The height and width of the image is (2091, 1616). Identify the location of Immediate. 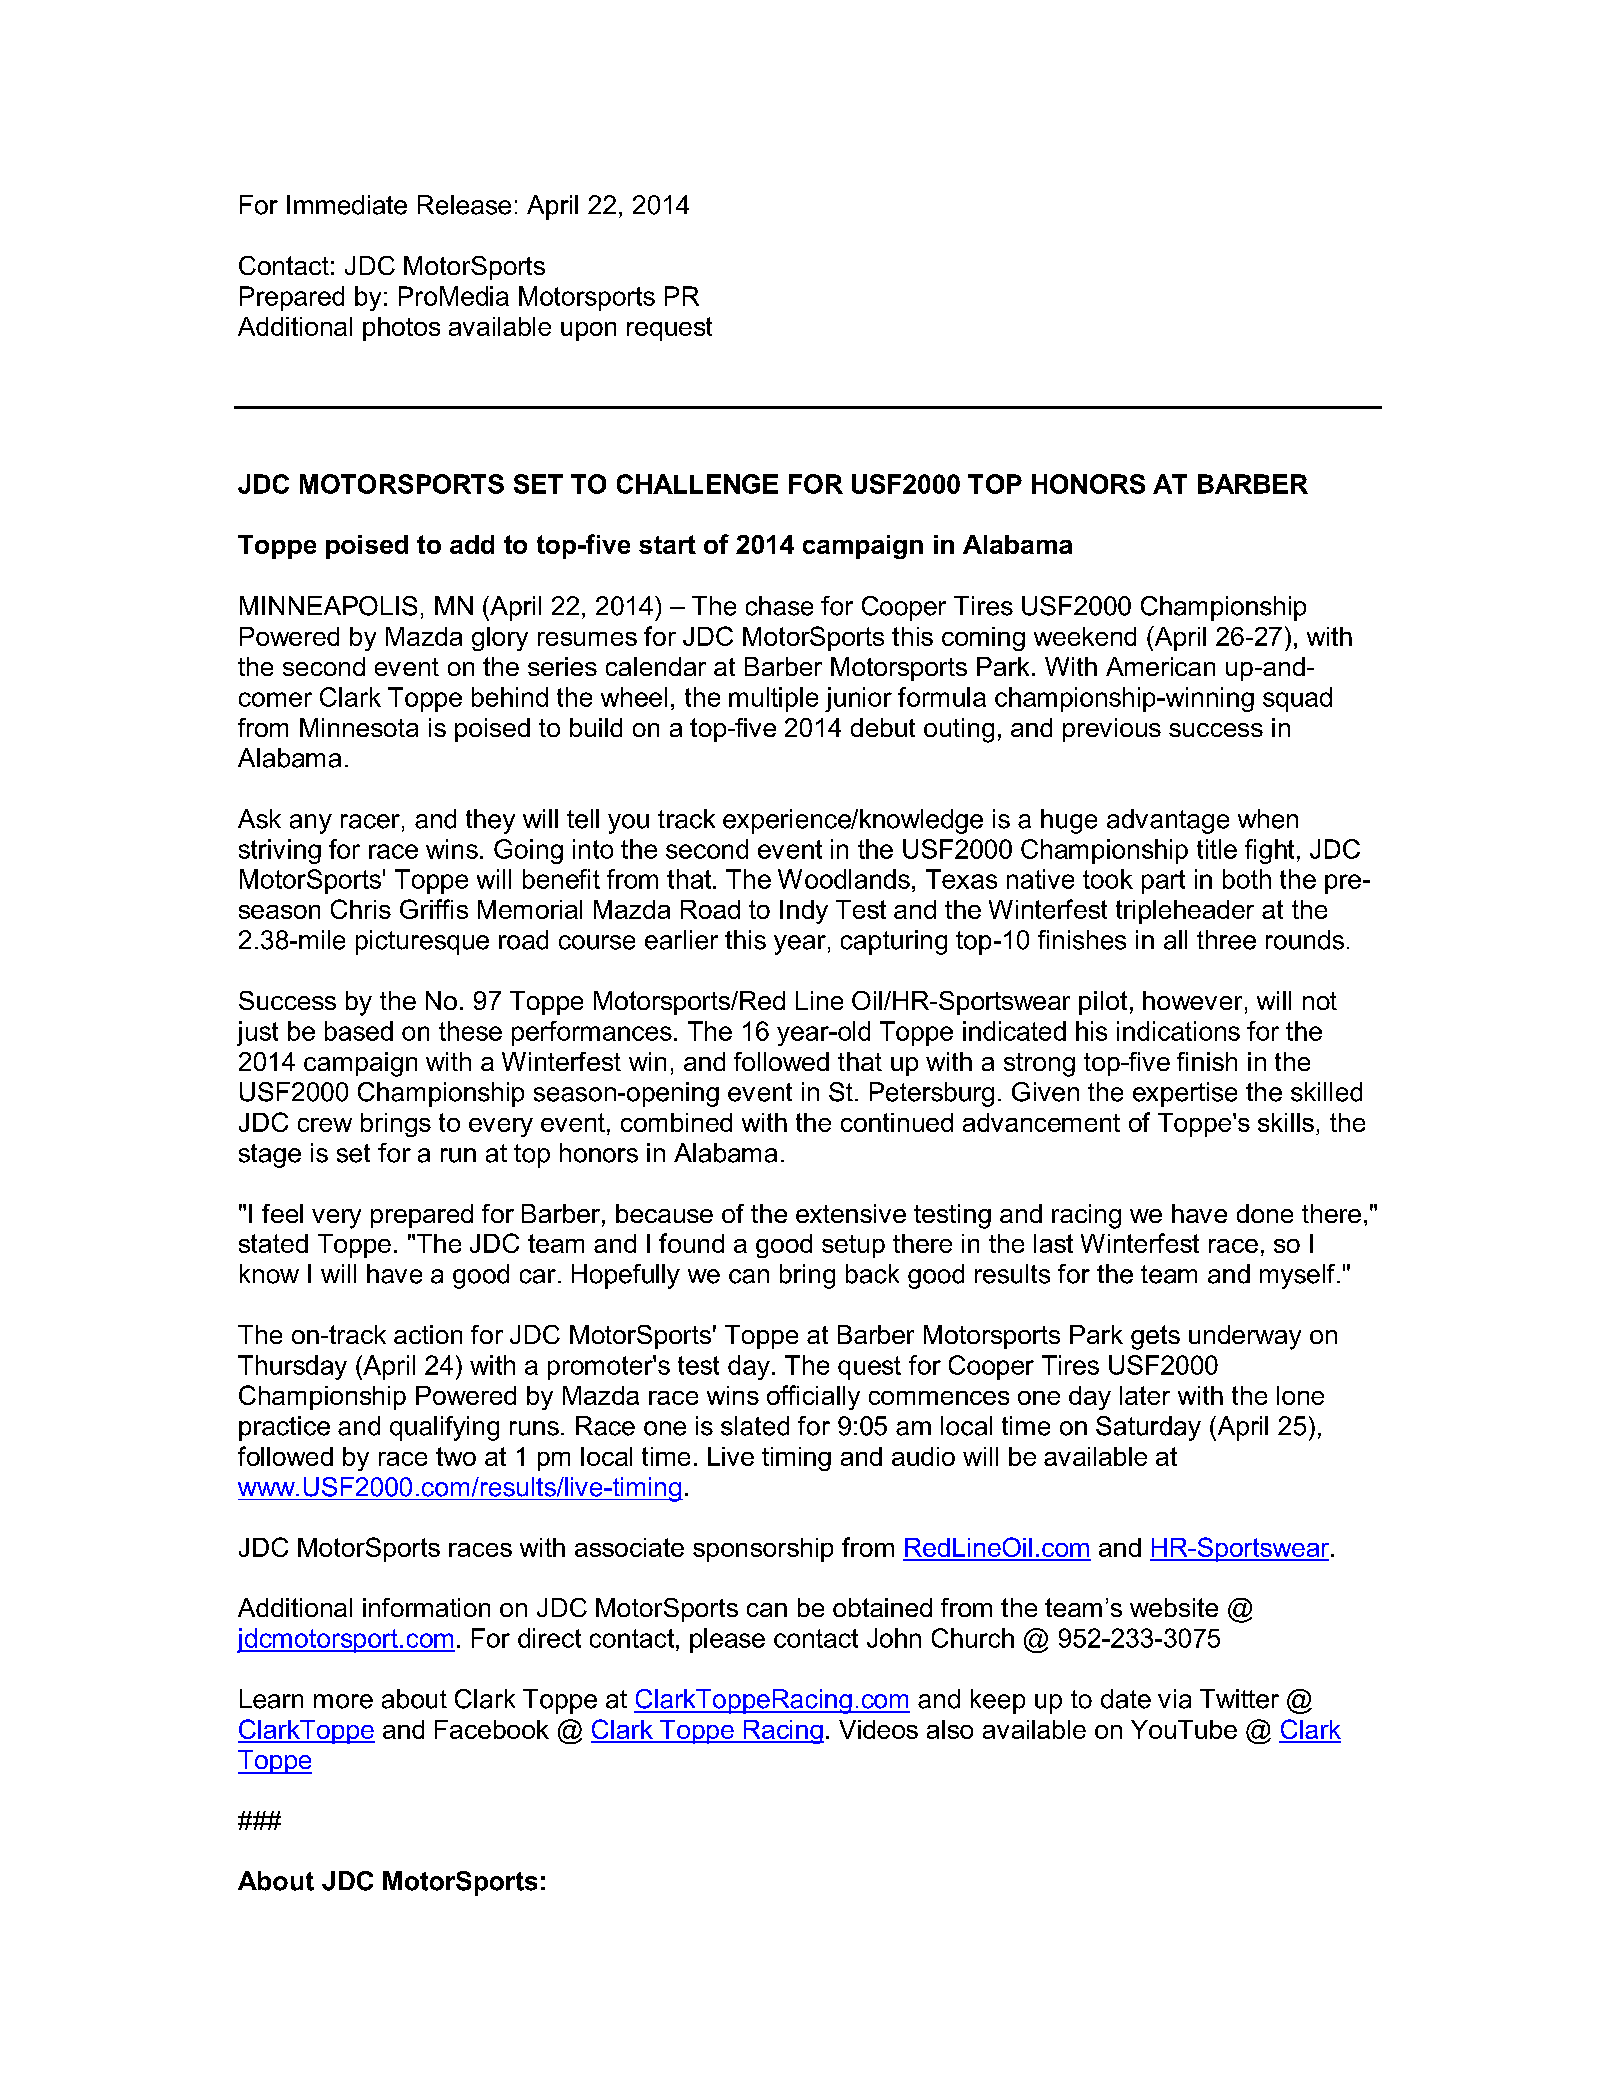
(347, 205).
